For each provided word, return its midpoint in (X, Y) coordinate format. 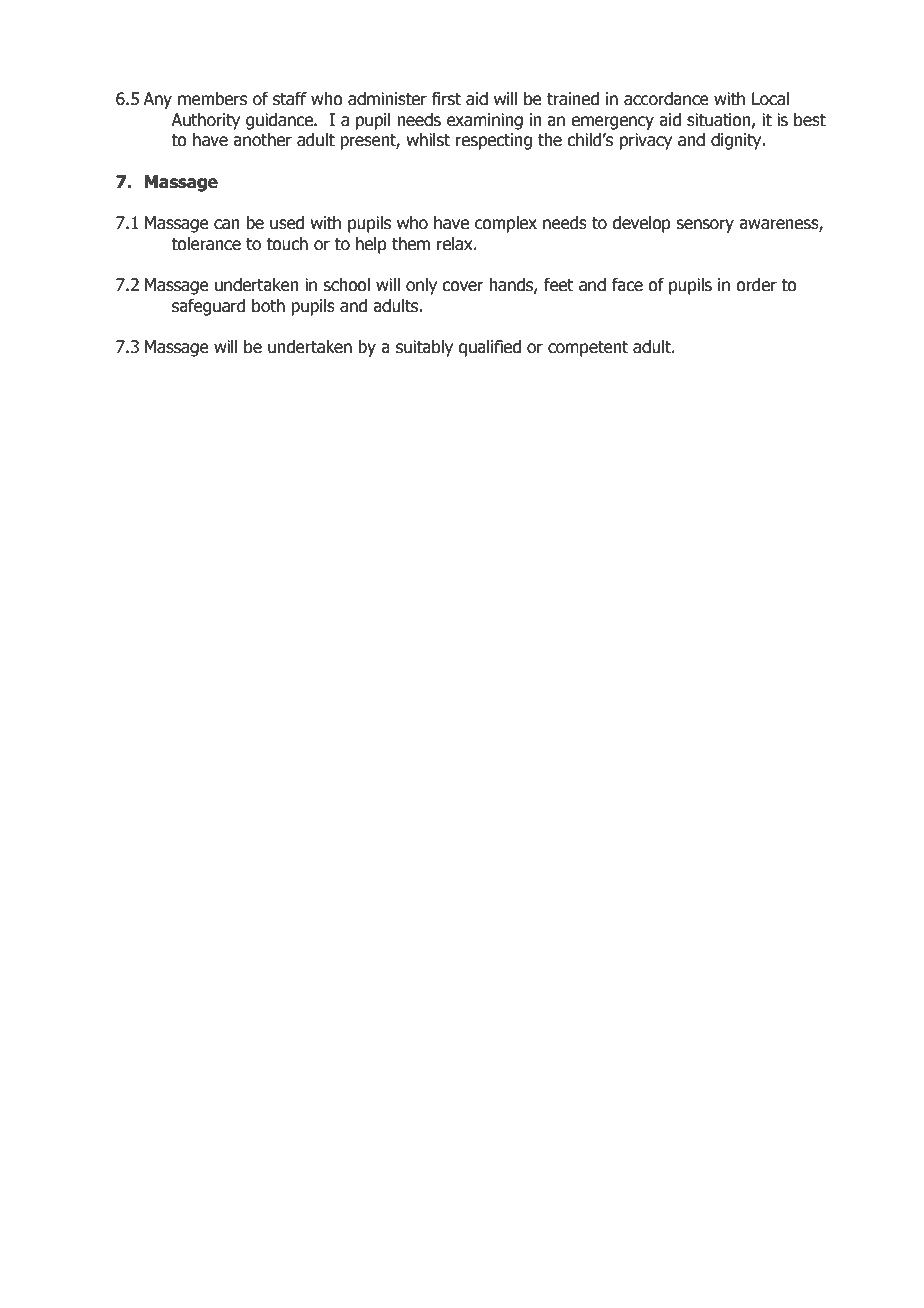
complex (506, 224)
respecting (494, 141)
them (411, 244)
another (262, 140)
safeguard (208, 307)
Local (770, 99)
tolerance (206, 244)
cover (463, 286)
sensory (705, 226)
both (268, 306)
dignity (737, 141)
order (756, 285)
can (227, 224)
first (446, 99)
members (212, 99)
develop (641, 224)
